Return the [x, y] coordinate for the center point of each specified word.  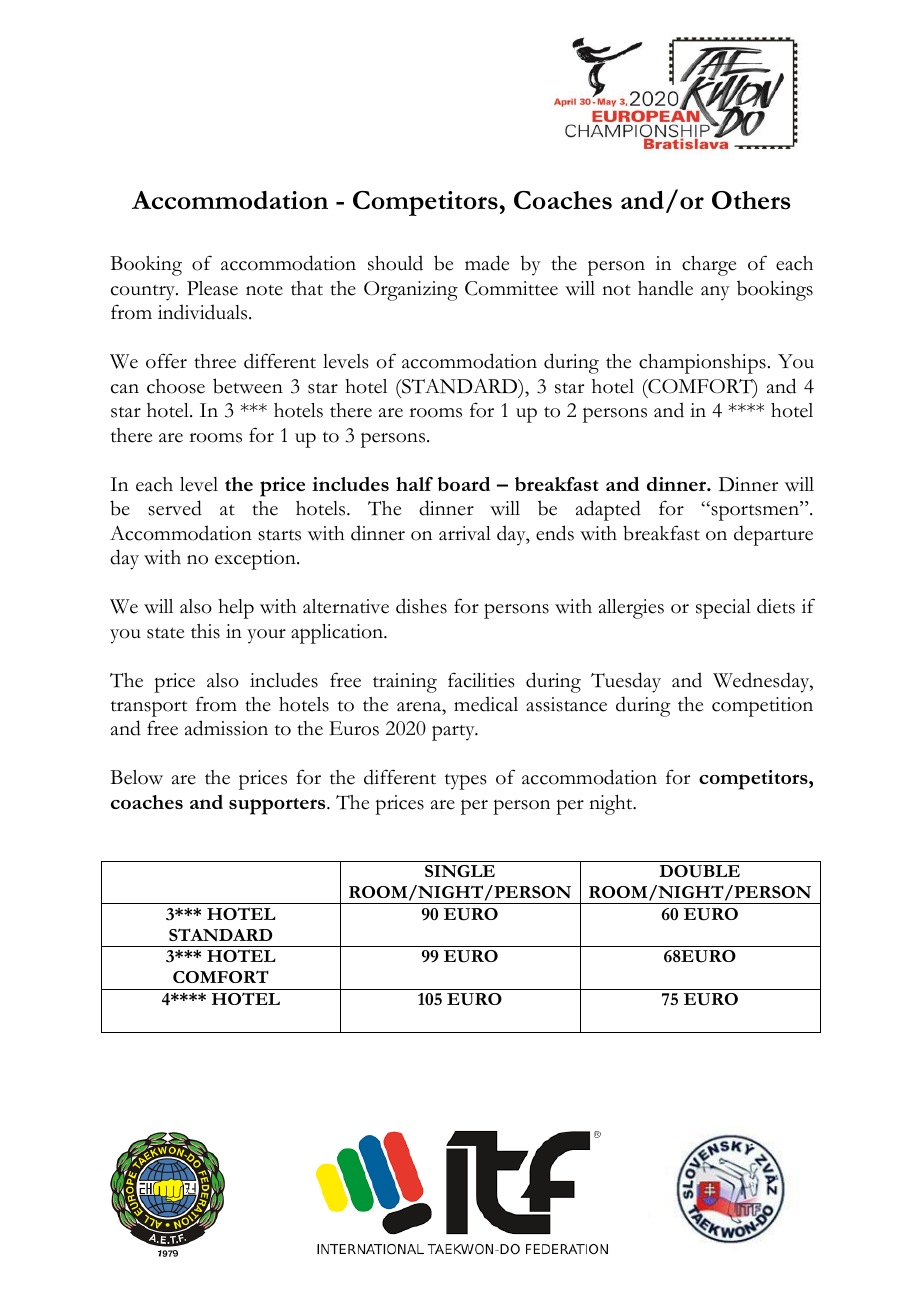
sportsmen [755, 512]
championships [702, 364]
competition [762, 707]
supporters [278, 806]
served [175, 508]
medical [486, 704]
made [487, 263]
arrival [465, 533]
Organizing [411, 291]
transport [149, 708]
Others [751, 200]
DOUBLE [699, 871]
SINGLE [460, 871]
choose [176, 386]
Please [212, 288]
